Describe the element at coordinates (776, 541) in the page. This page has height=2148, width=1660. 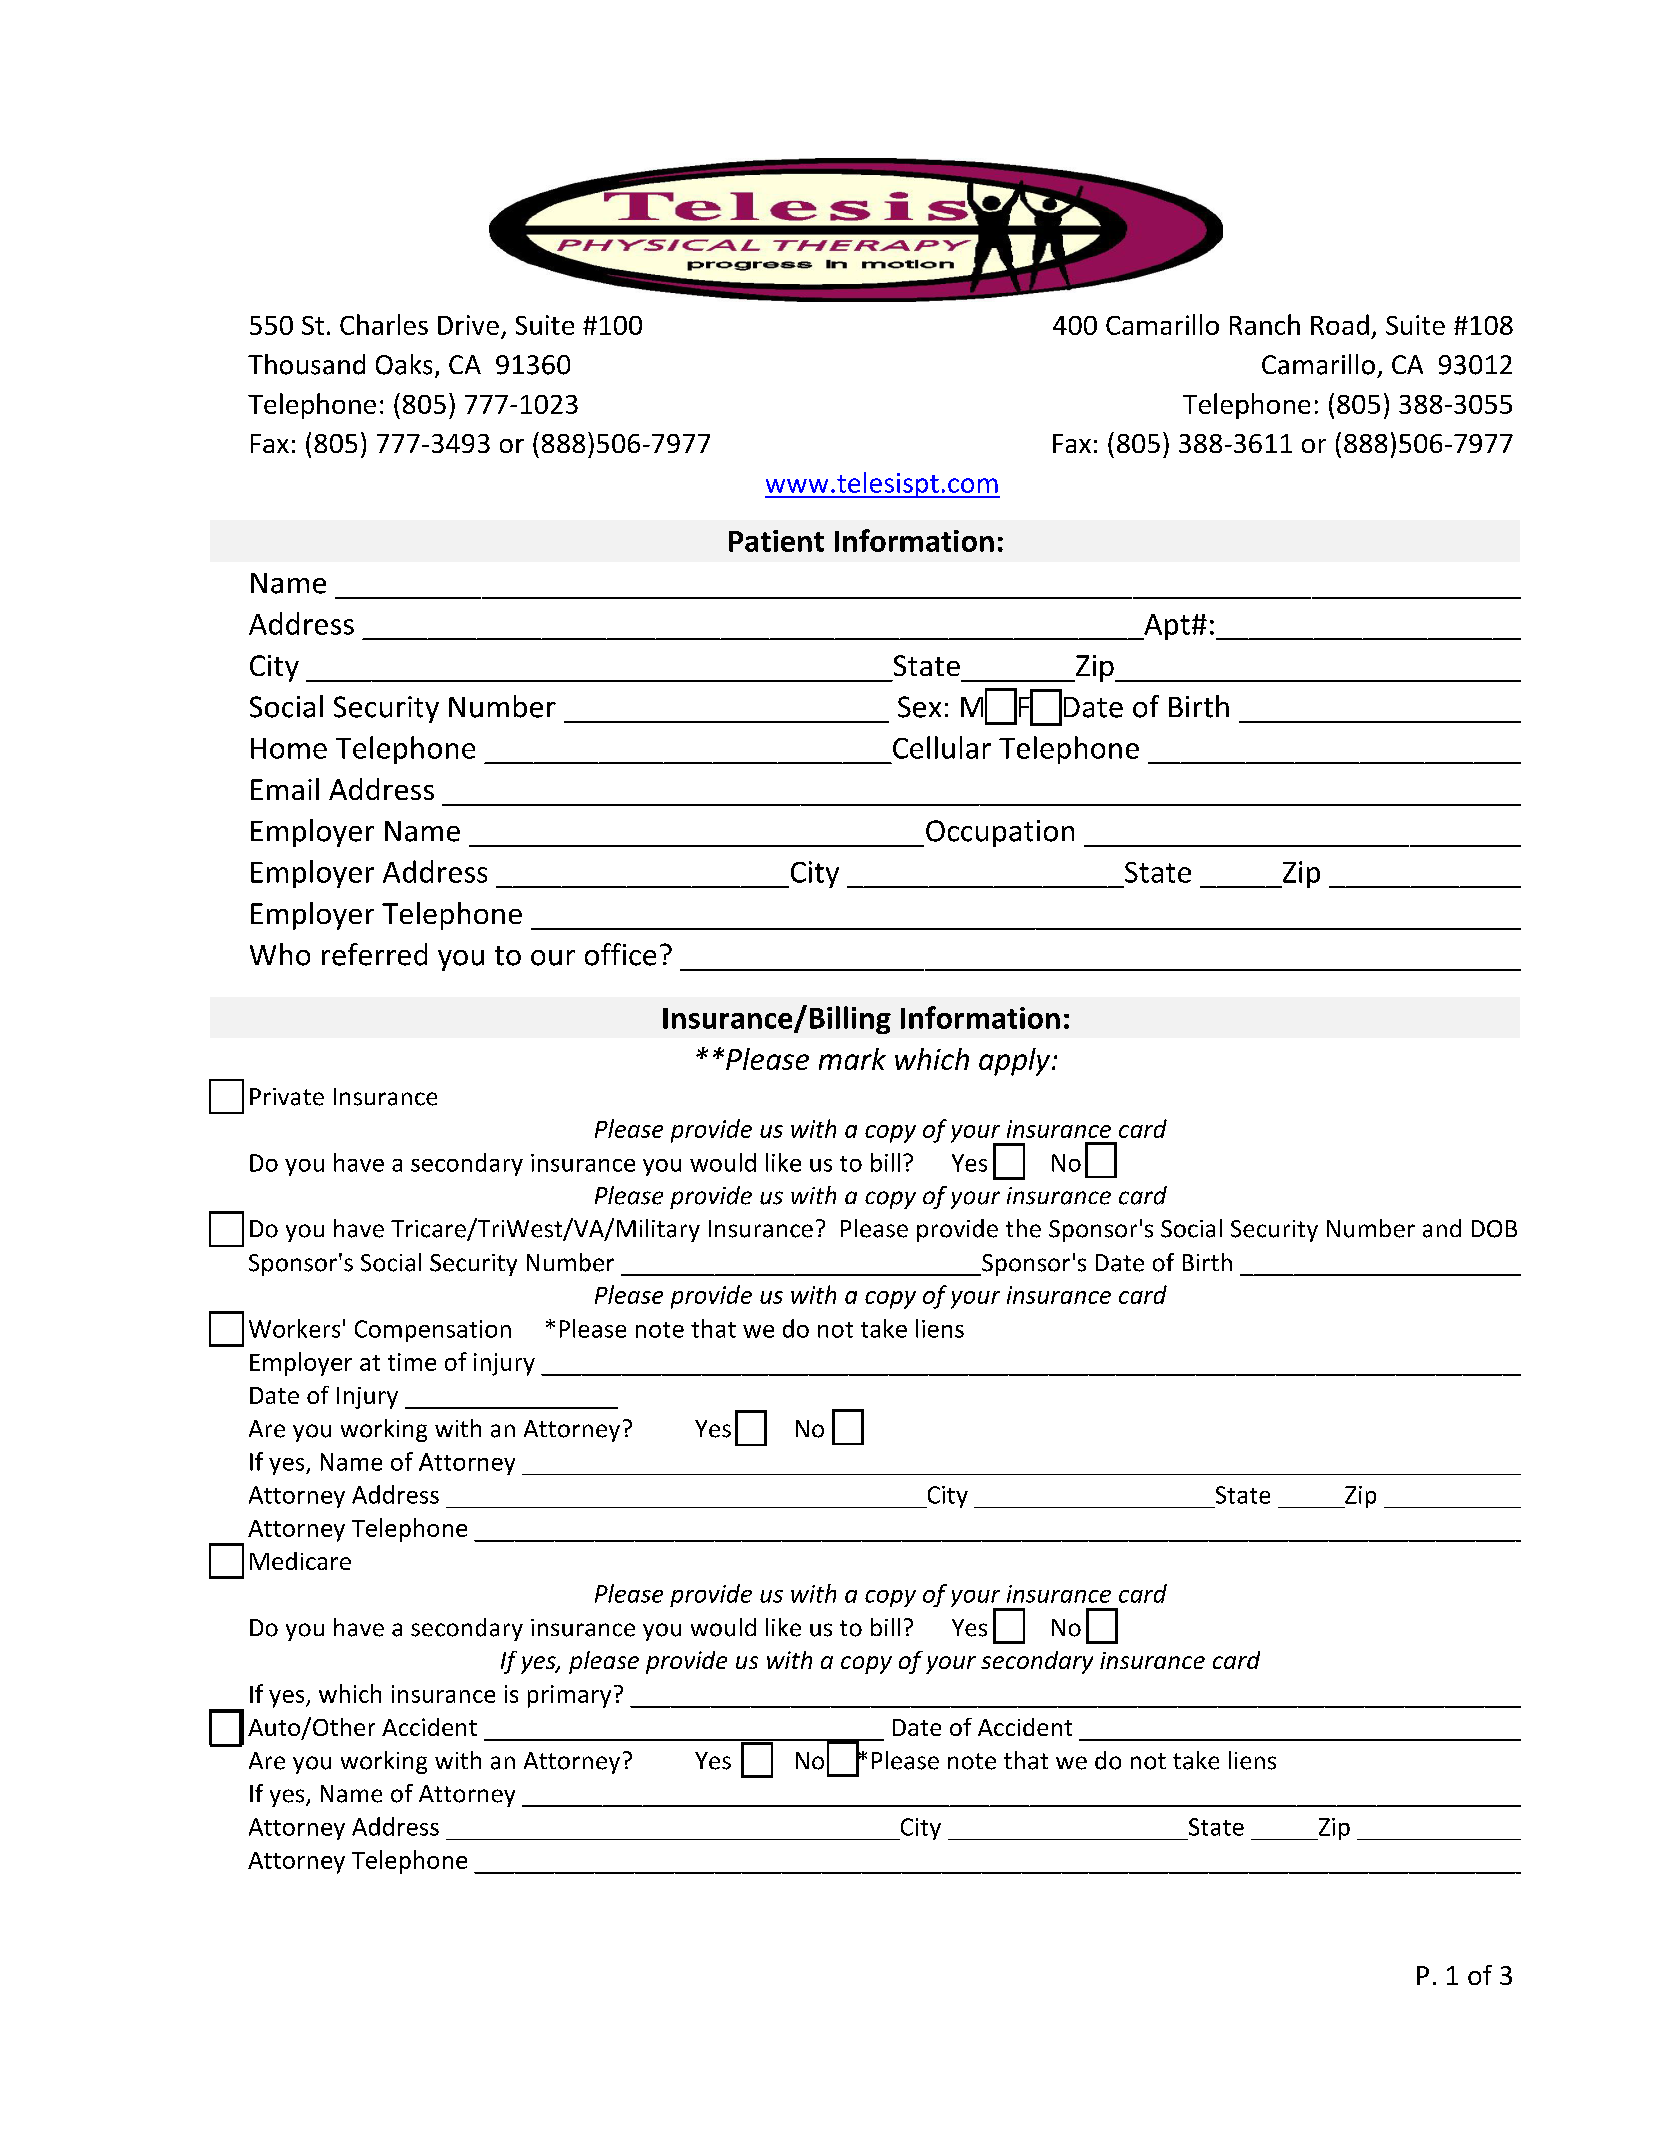
I see `Patient` at that location.
